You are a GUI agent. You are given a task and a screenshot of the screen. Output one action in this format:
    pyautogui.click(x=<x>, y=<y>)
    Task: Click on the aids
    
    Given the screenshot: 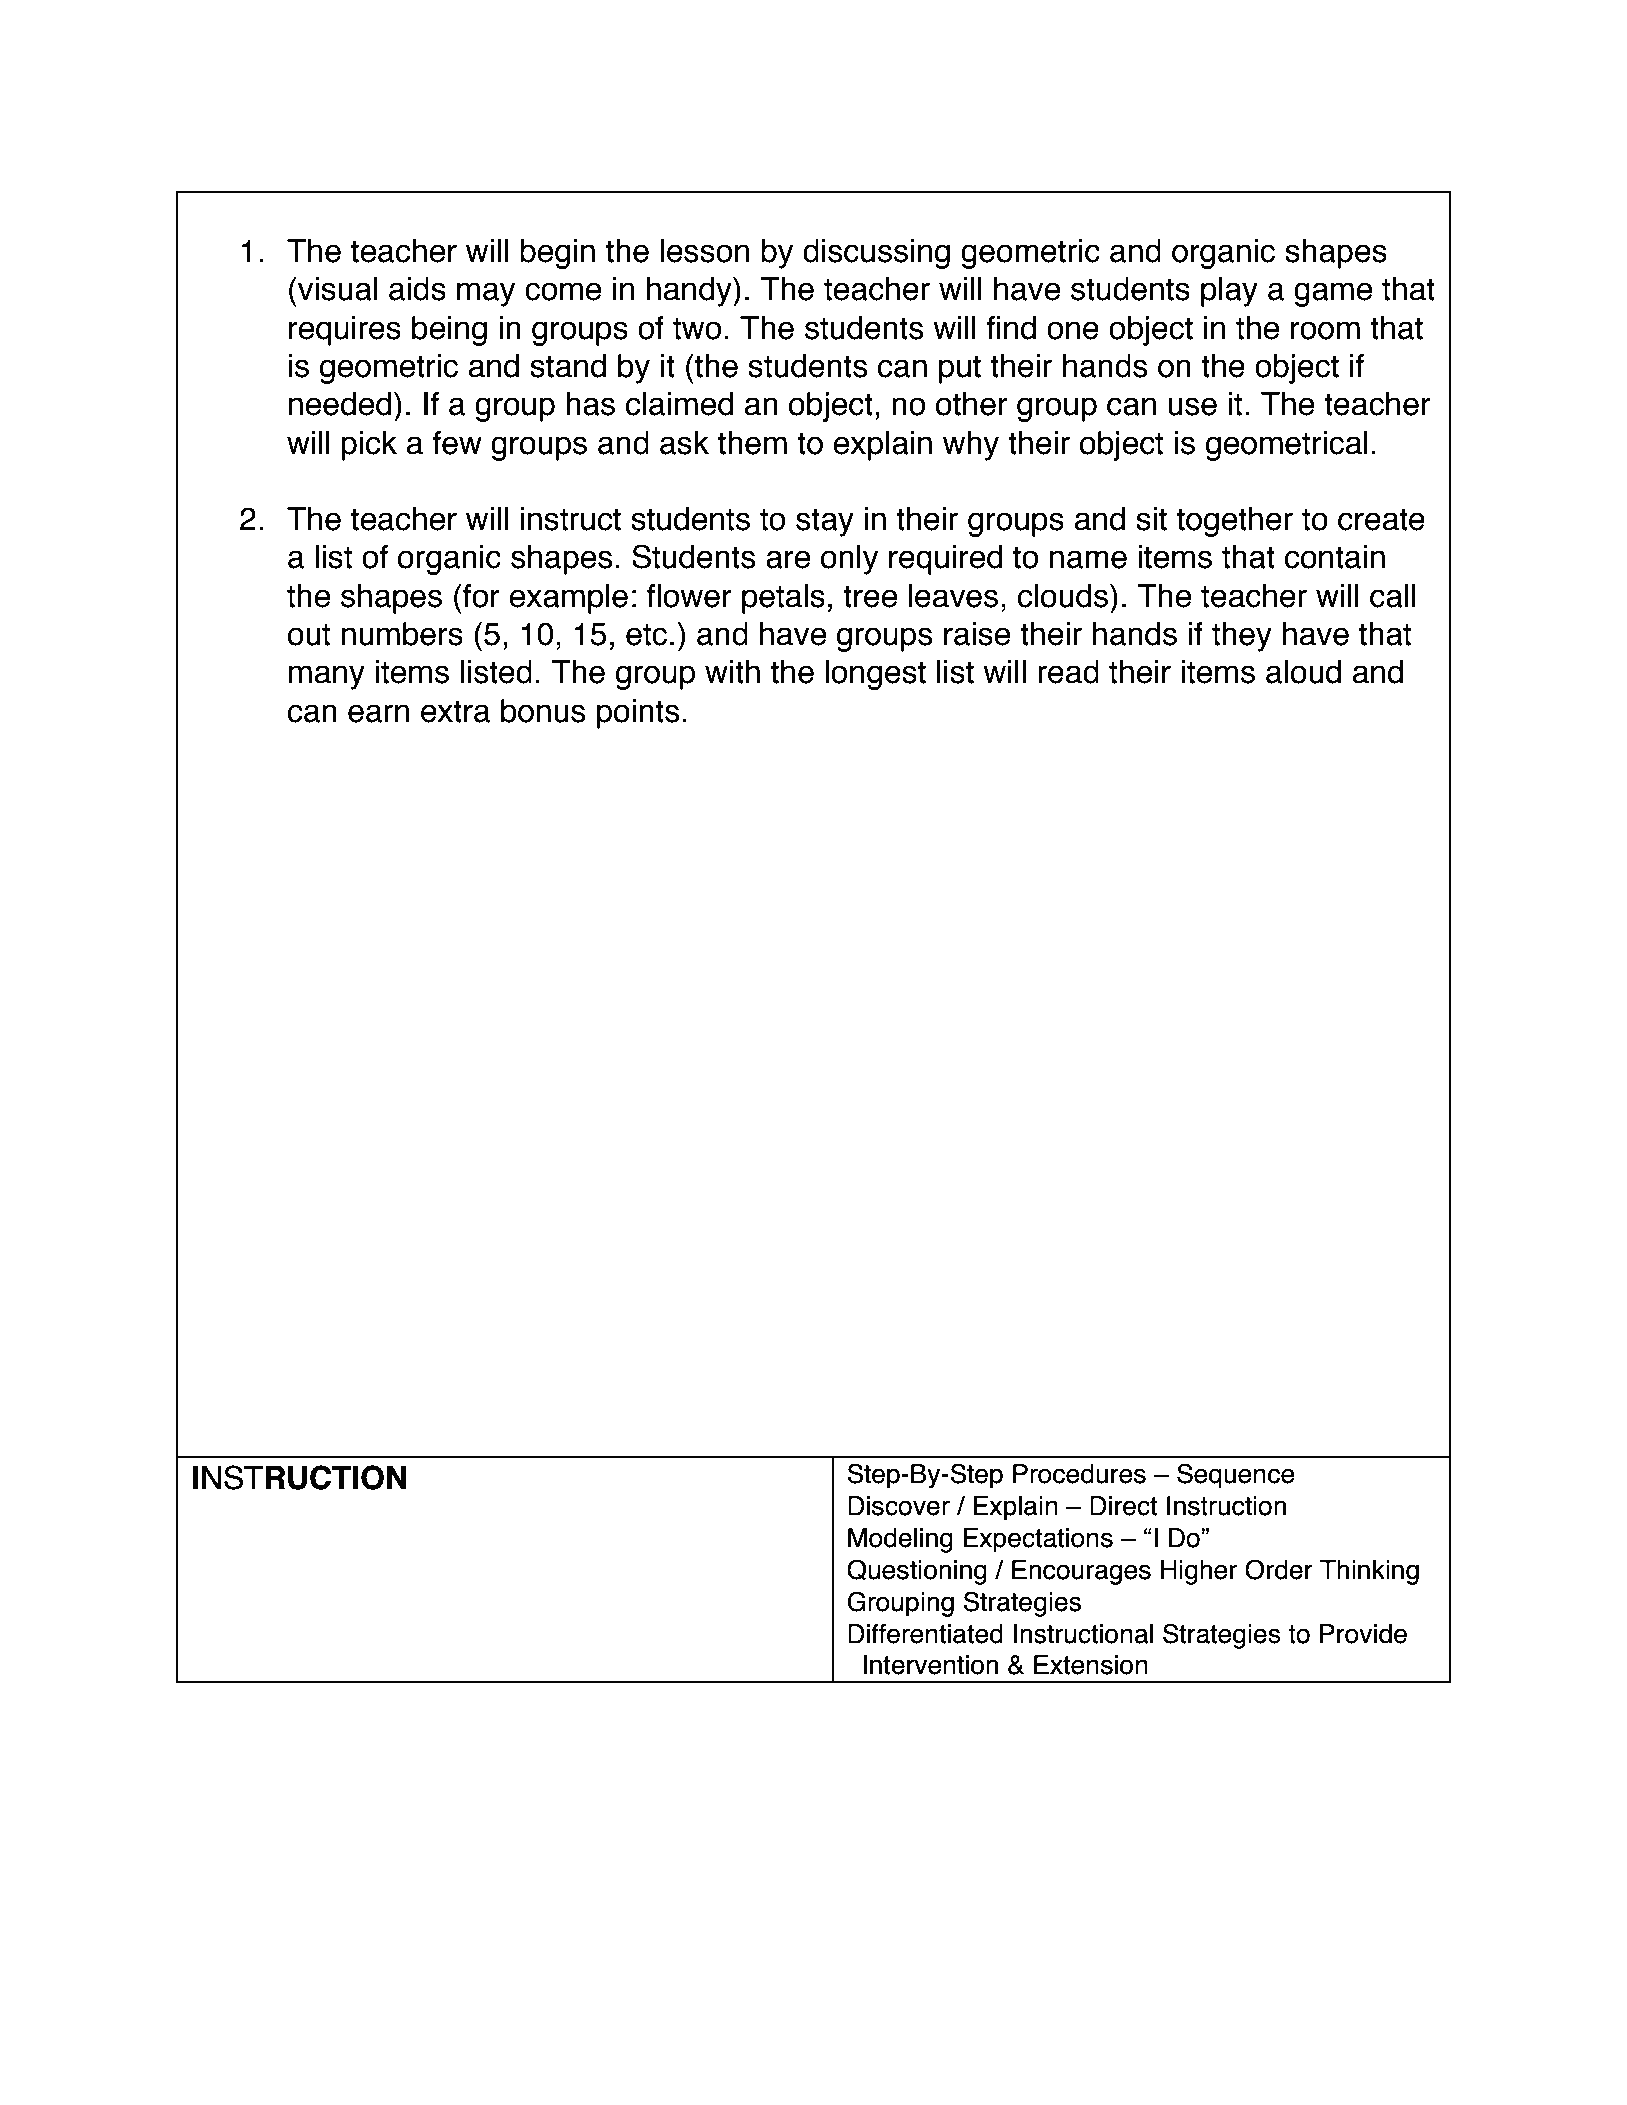 What is the action you would take?
    pyautogui.click(x=417, y=289)
